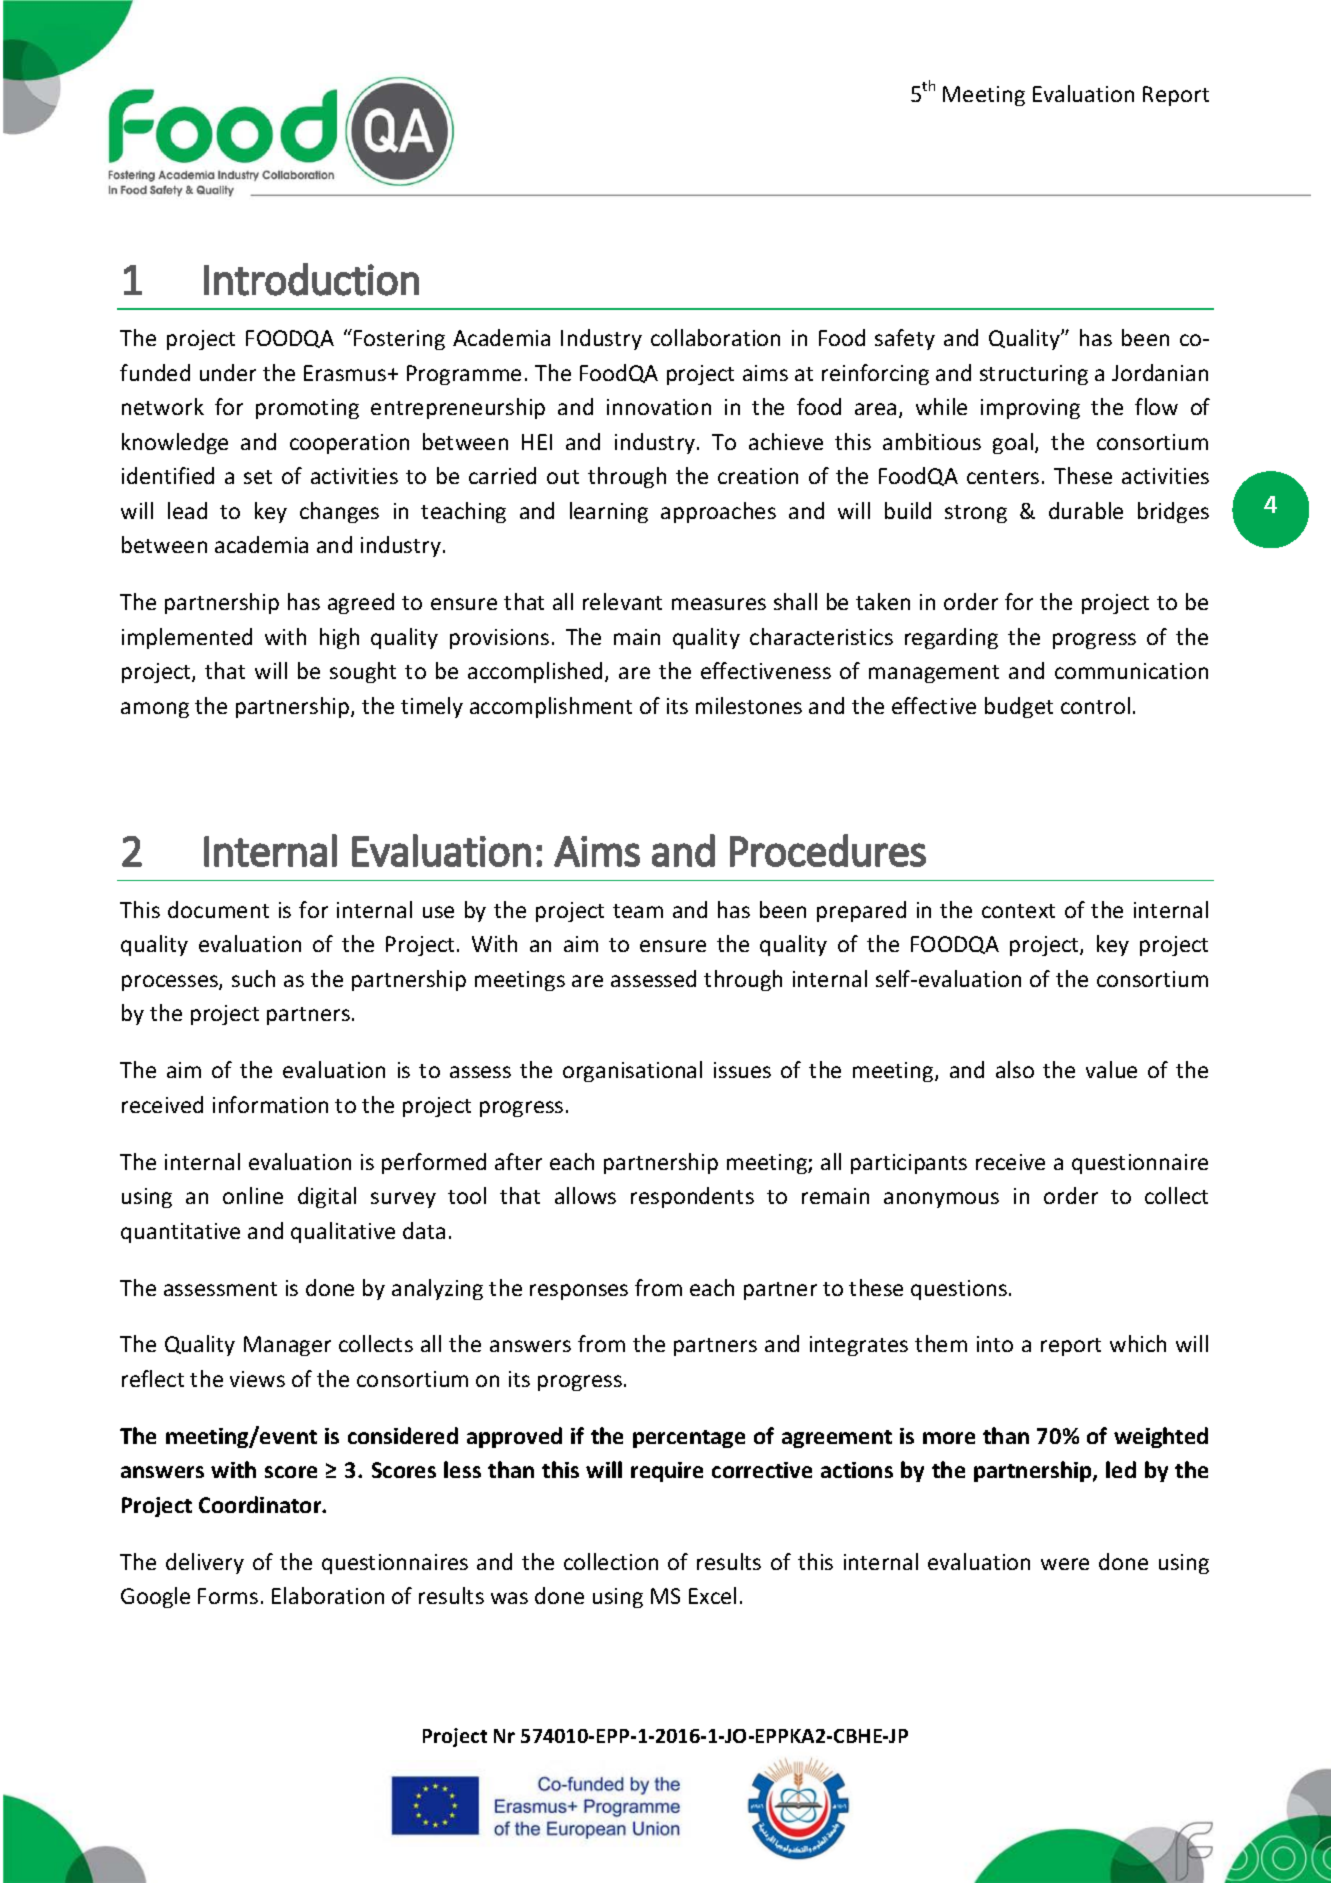 The image size is (1331, 1883). Describe the element at coordinates (712, 1595) in the image. I see `Excel` at that location.
